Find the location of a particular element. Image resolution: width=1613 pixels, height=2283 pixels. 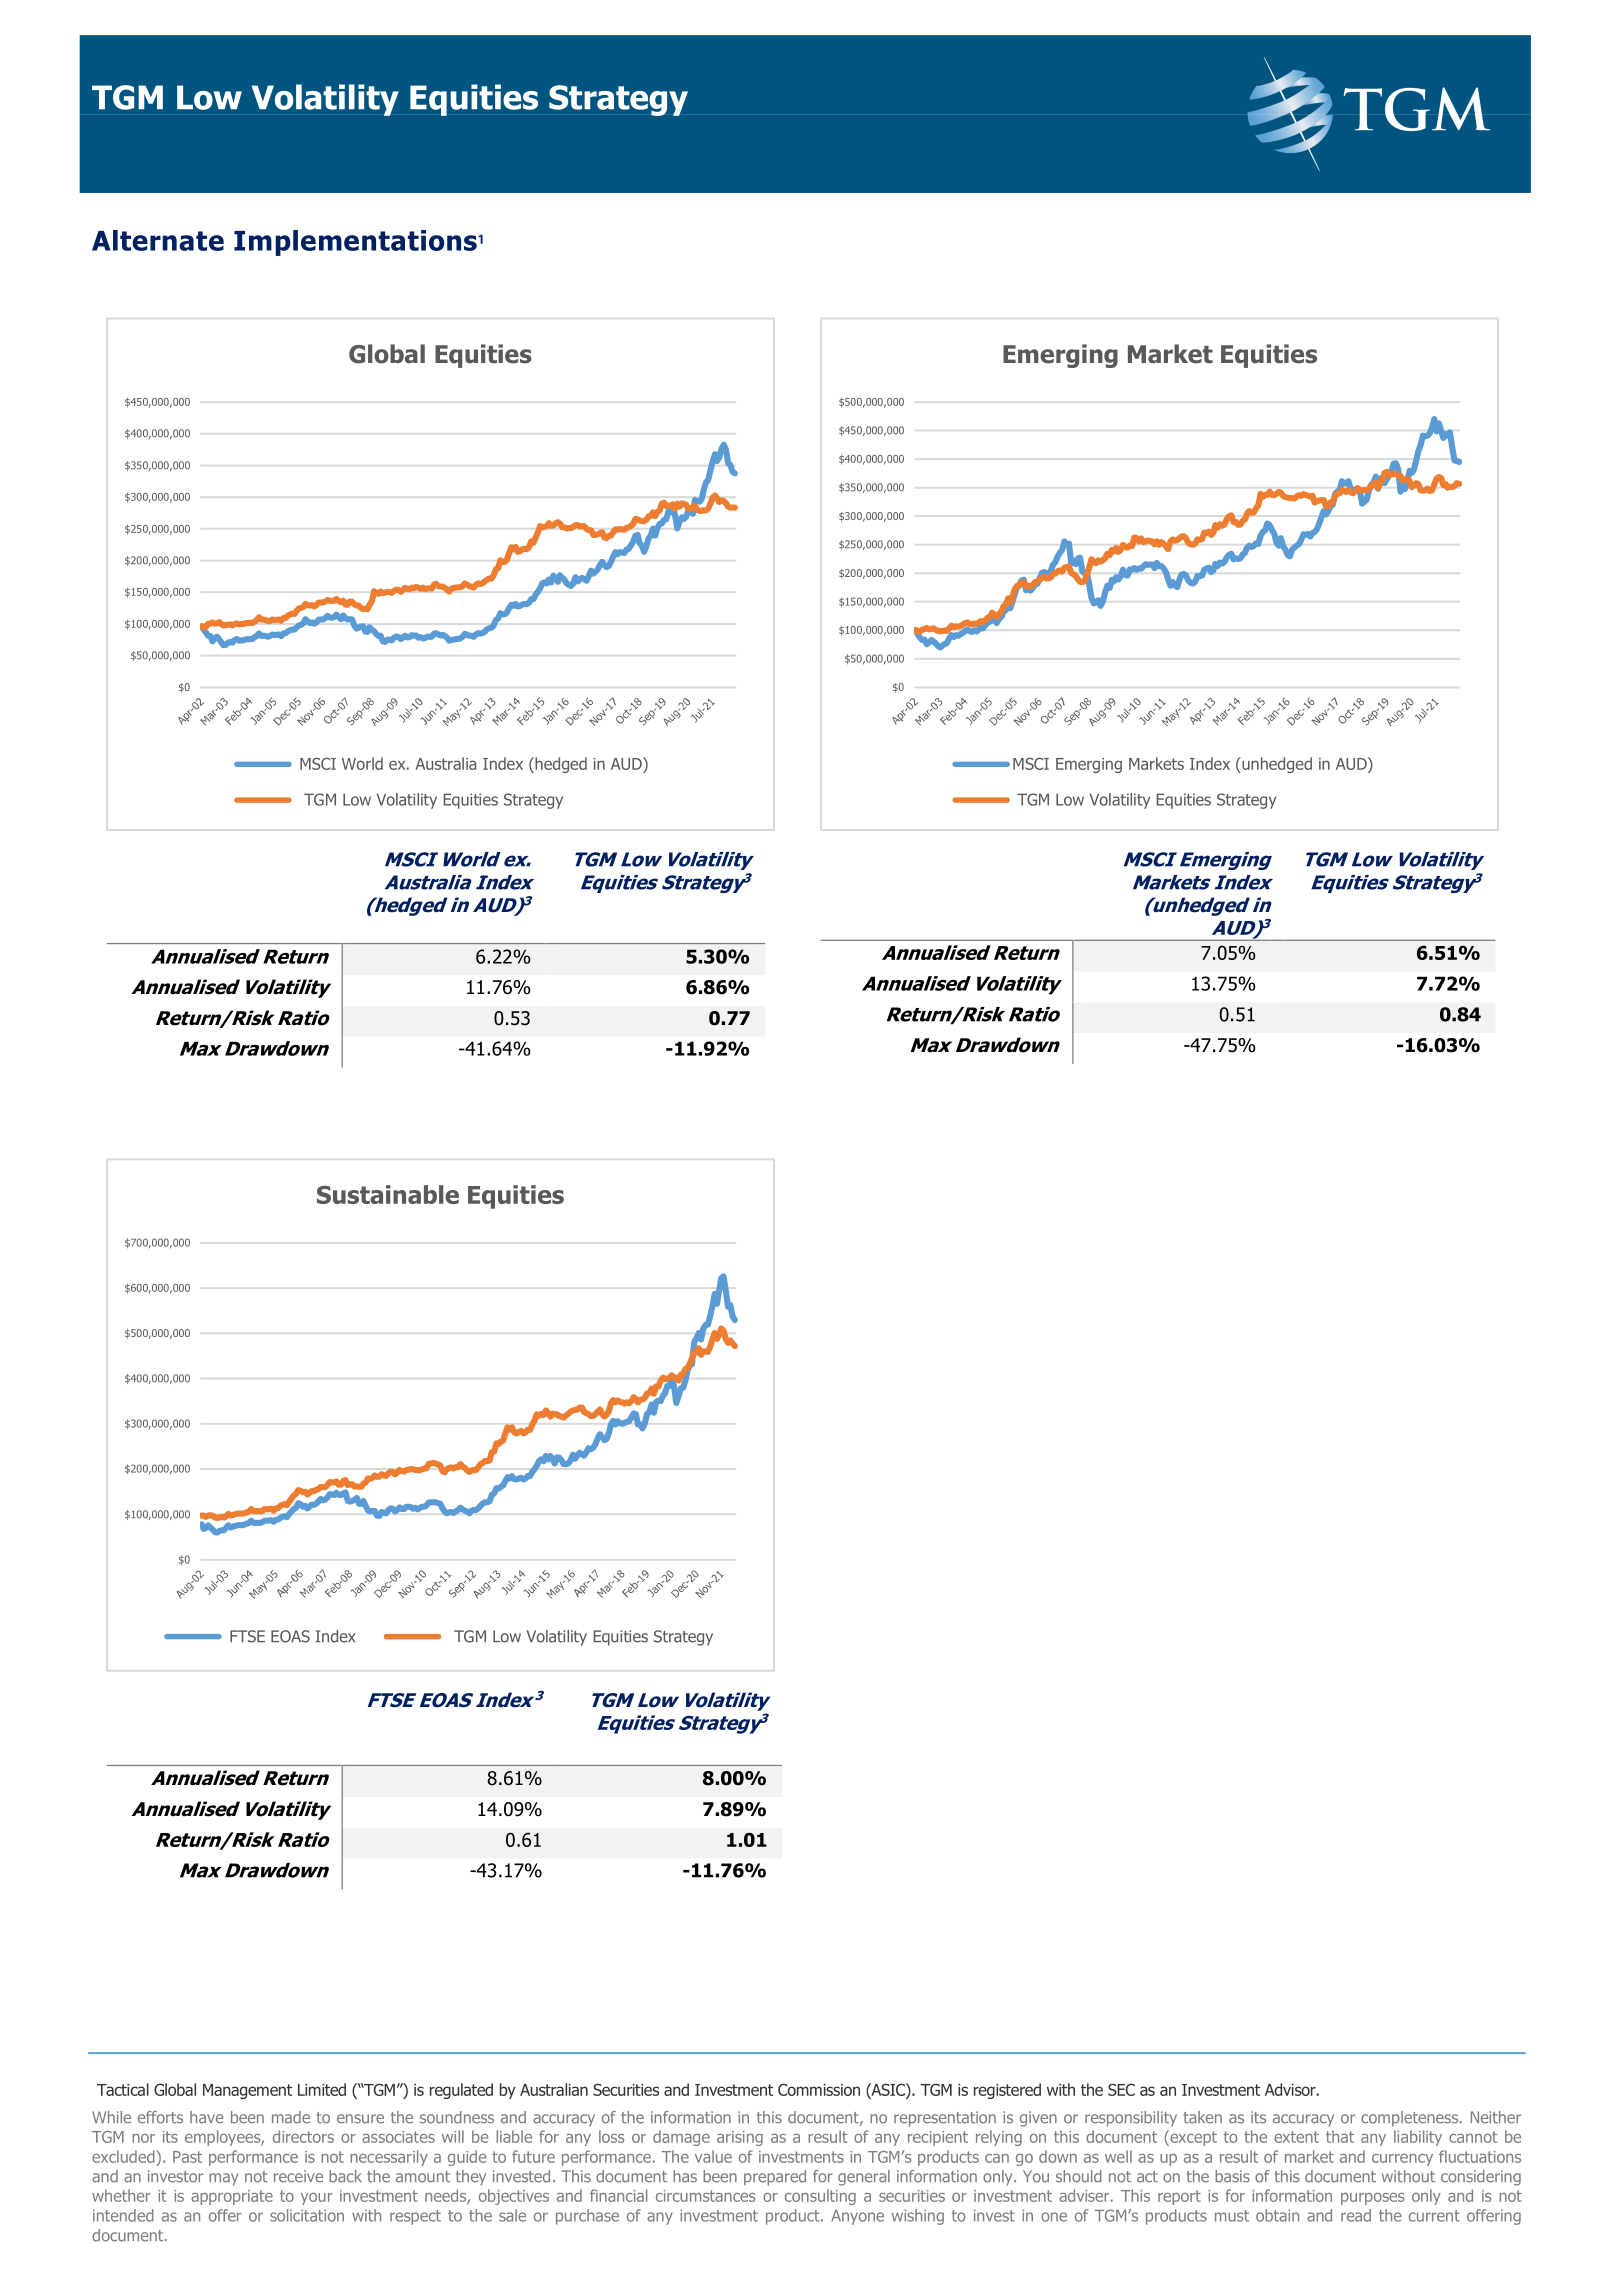

Sustainable is located at coordinates (388, 1194).
